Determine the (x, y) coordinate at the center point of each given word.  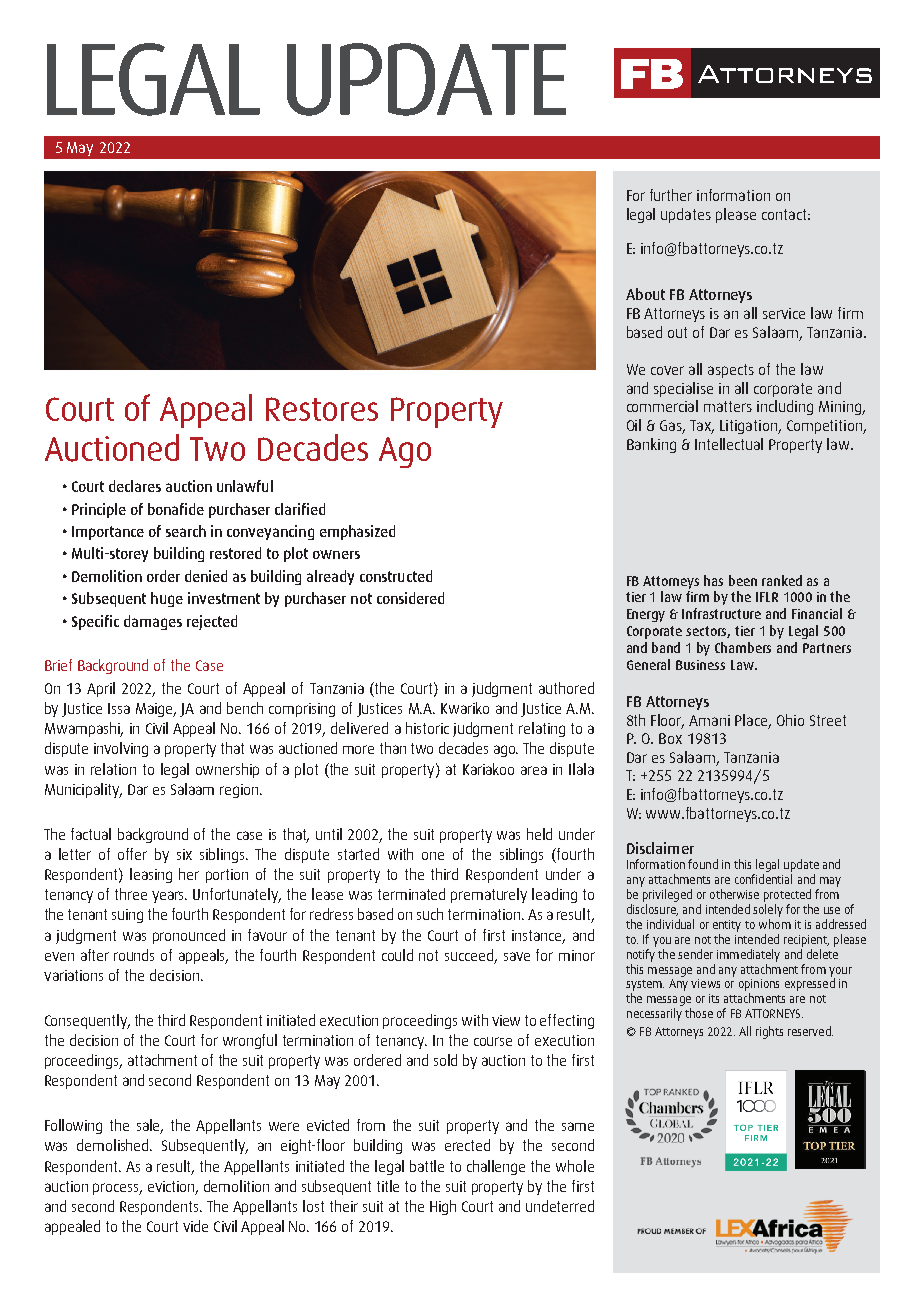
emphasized (357, 532)
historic (427, 728)
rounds (134, 955)
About (645, 294)
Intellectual (729, 444)
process (117, 1189)
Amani (709, 720)
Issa (119, 708)
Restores (322, 409)
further (671, 195)
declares (135, 486)
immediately (748, 955)
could (397, 955)
